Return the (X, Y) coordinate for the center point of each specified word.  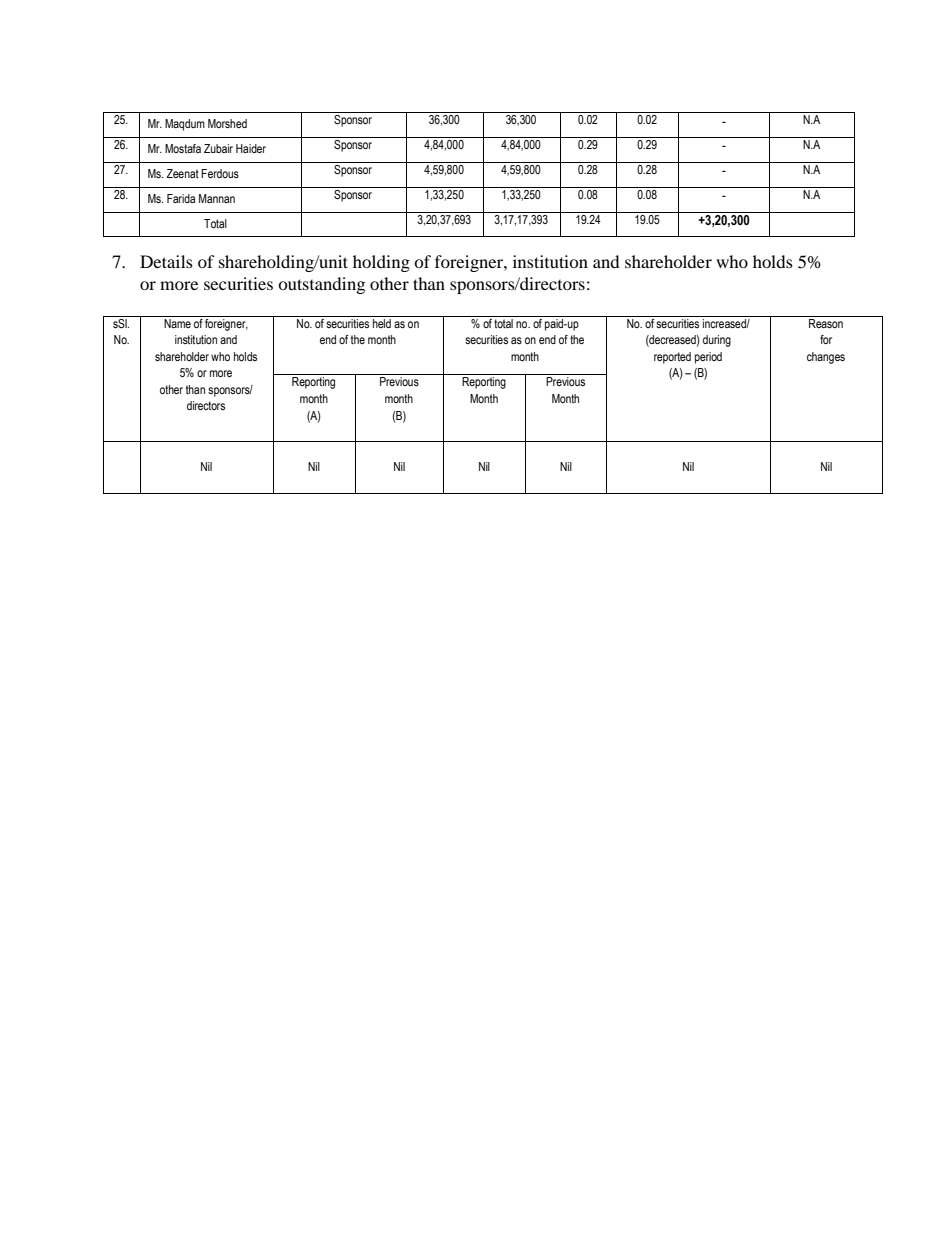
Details (166, 261)
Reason (826, 323)
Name (177, 323)
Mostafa (183, 148)
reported (672, 358)
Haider (251, 148)
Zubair (218, 148)
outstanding (321, 285)
